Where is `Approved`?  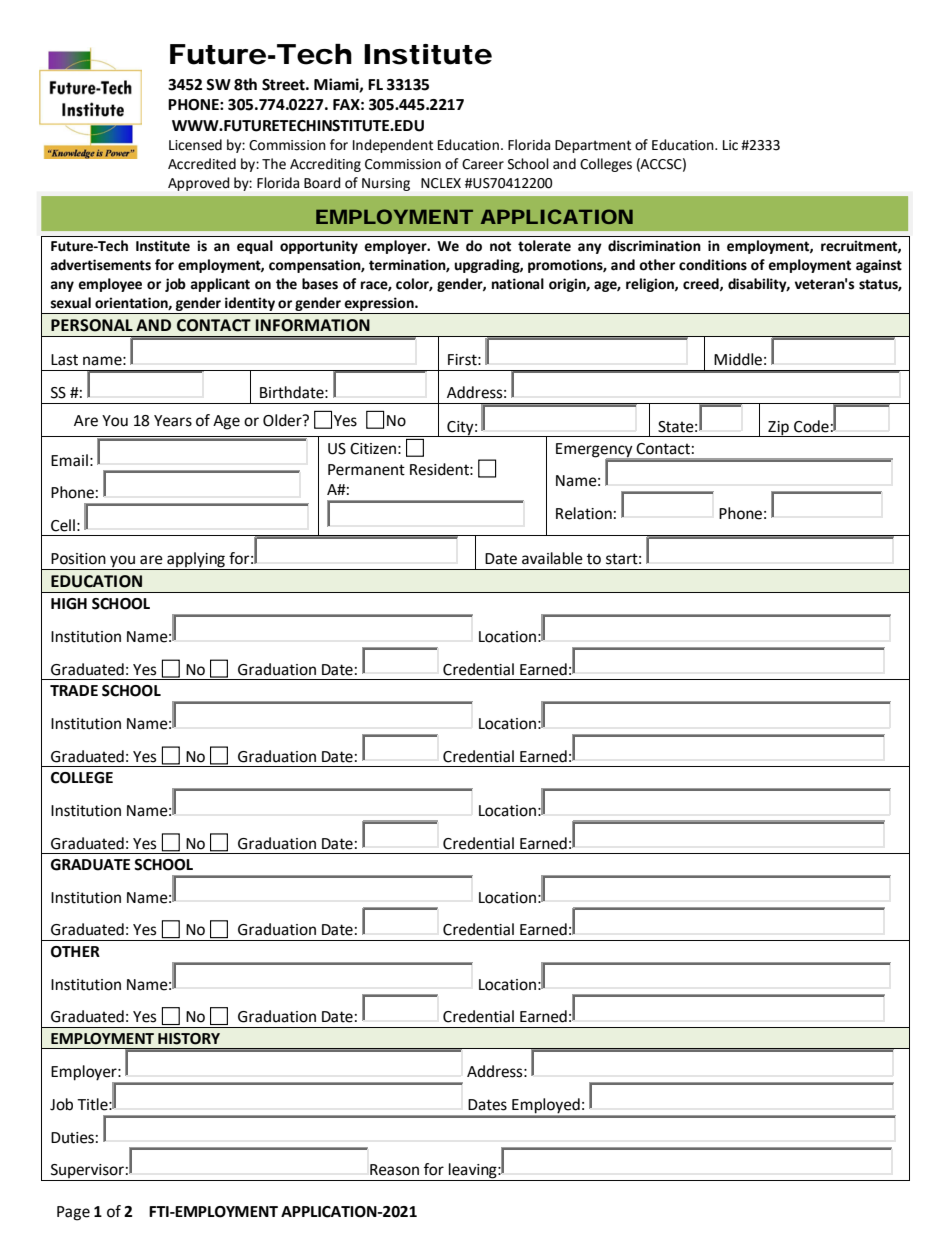
Approved is located at coordinates (198, 184).
